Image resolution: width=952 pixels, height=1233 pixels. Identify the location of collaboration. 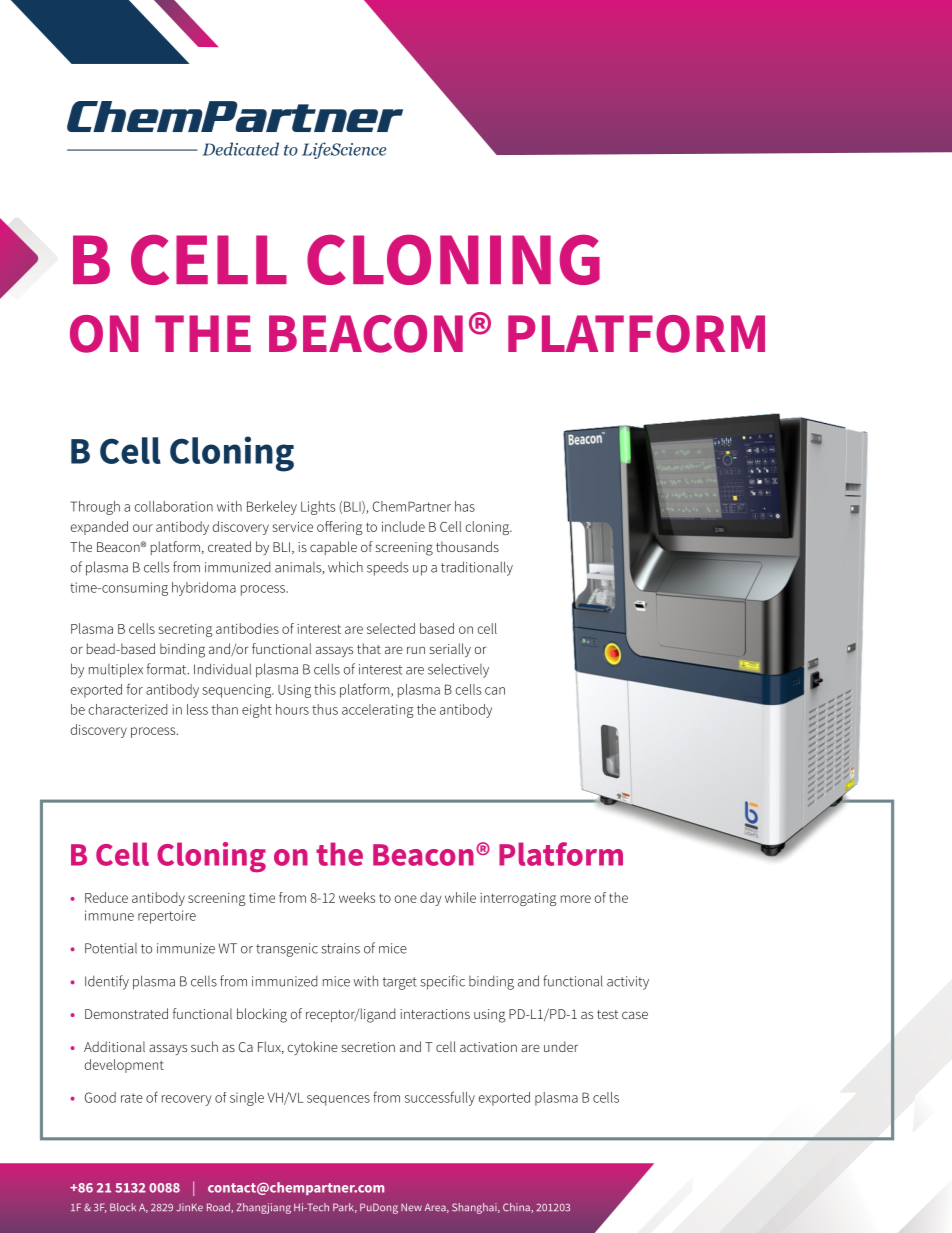
(173, 506).
